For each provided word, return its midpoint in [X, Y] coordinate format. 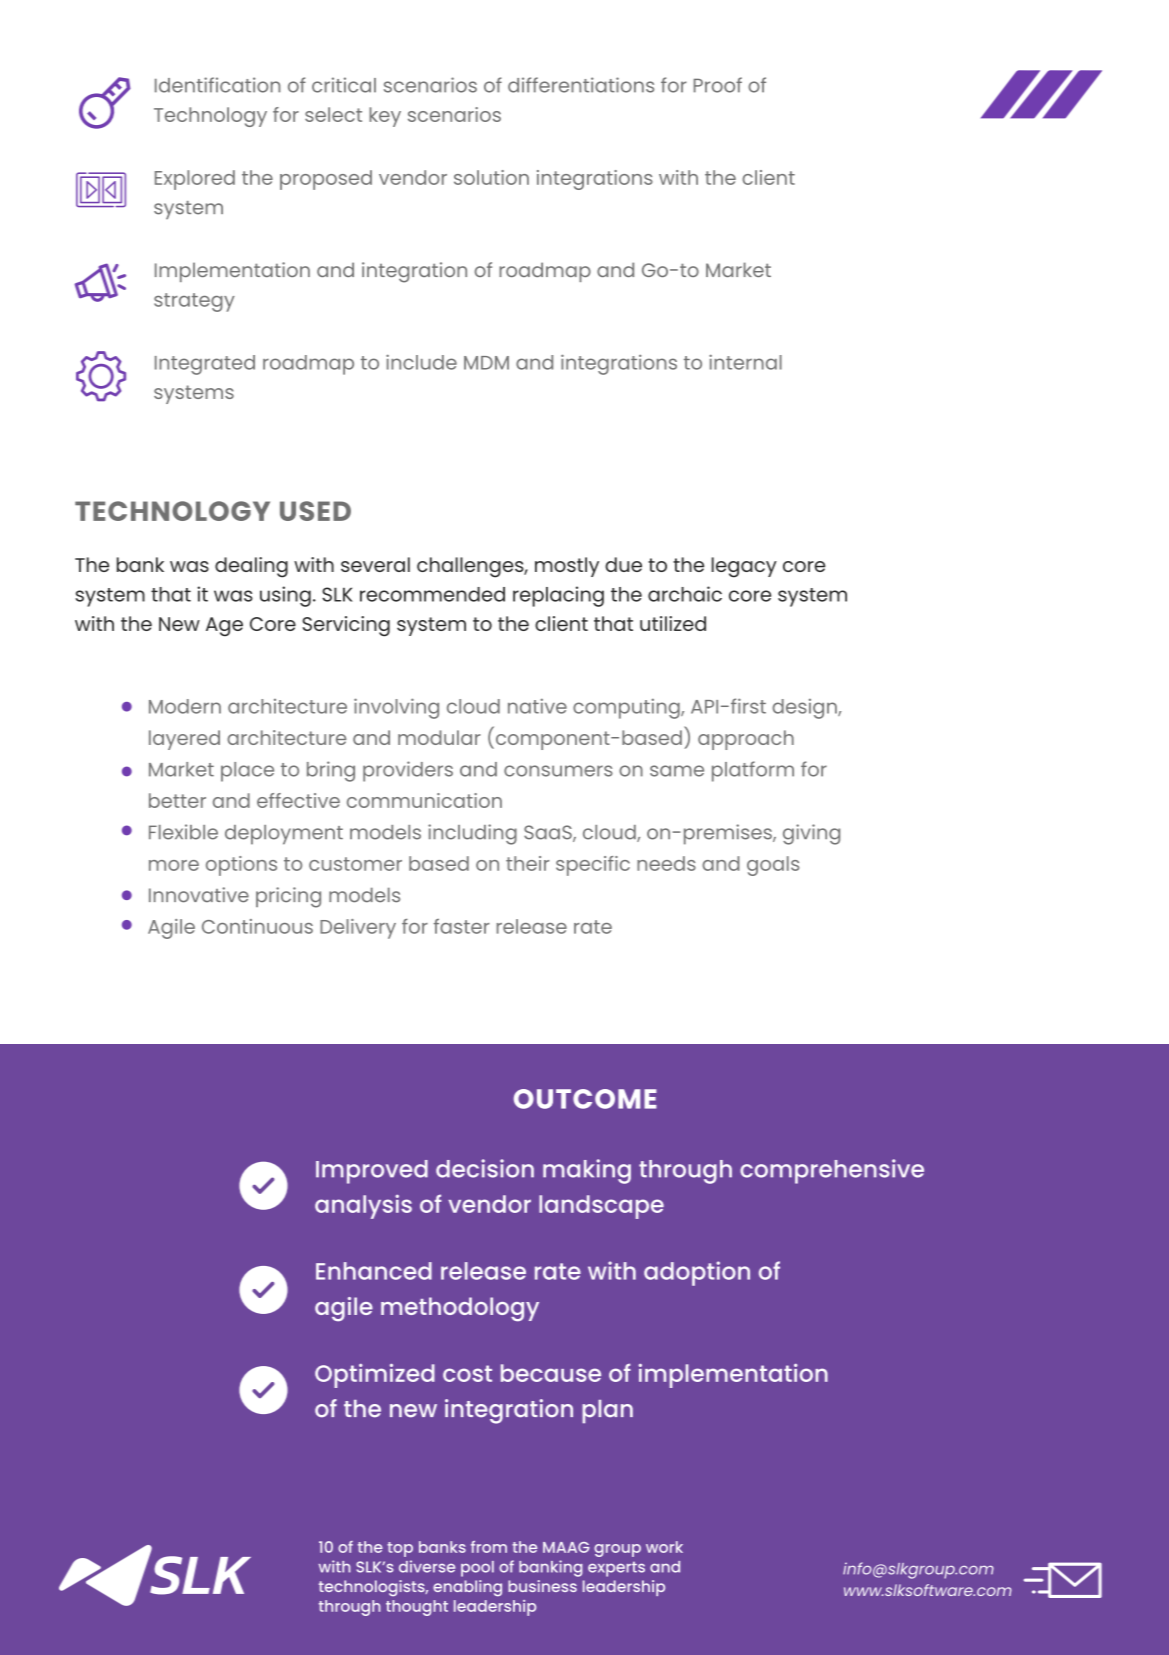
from [489, 1547]
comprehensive [832, 1171]
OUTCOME [585, 1099]
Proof [718, 85]
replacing [558, 596]
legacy [744, 567]
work [664, 1547]
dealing [251, 567]
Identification [217, 85]
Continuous [257, 926]
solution [491, 177]
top [400, 1549]
